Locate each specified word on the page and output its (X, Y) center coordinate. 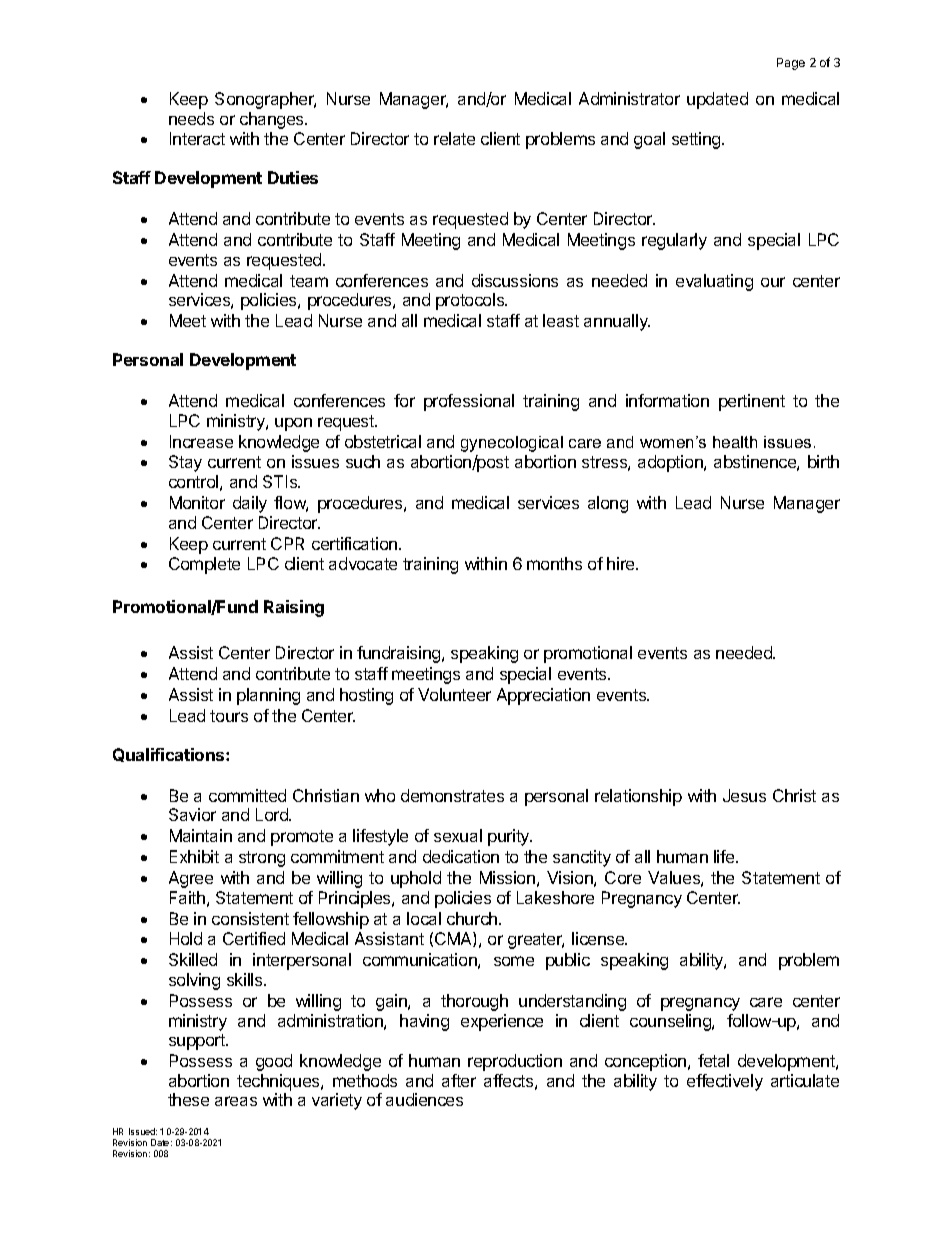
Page (791, 64)
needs (191, 118)
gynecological (512, 444)
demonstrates (452, 795)
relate (454, 138)
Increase (201, 441)
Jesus (744, 795)
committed (247, 795)
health (735, 442)
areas (236, 1101)
